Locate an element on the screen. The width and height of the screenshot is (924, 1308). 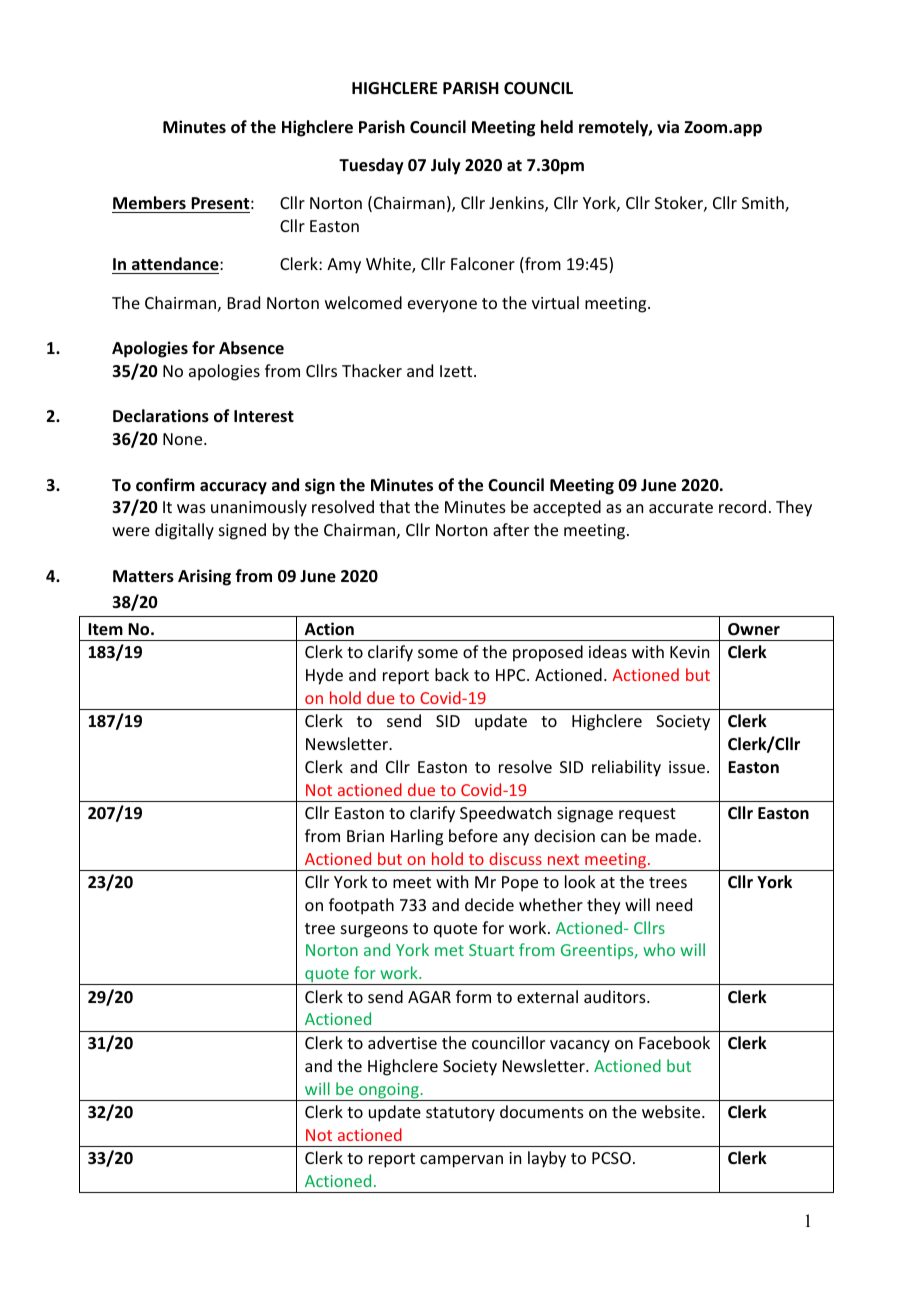
footpath is located at coordinates (361, 906).
